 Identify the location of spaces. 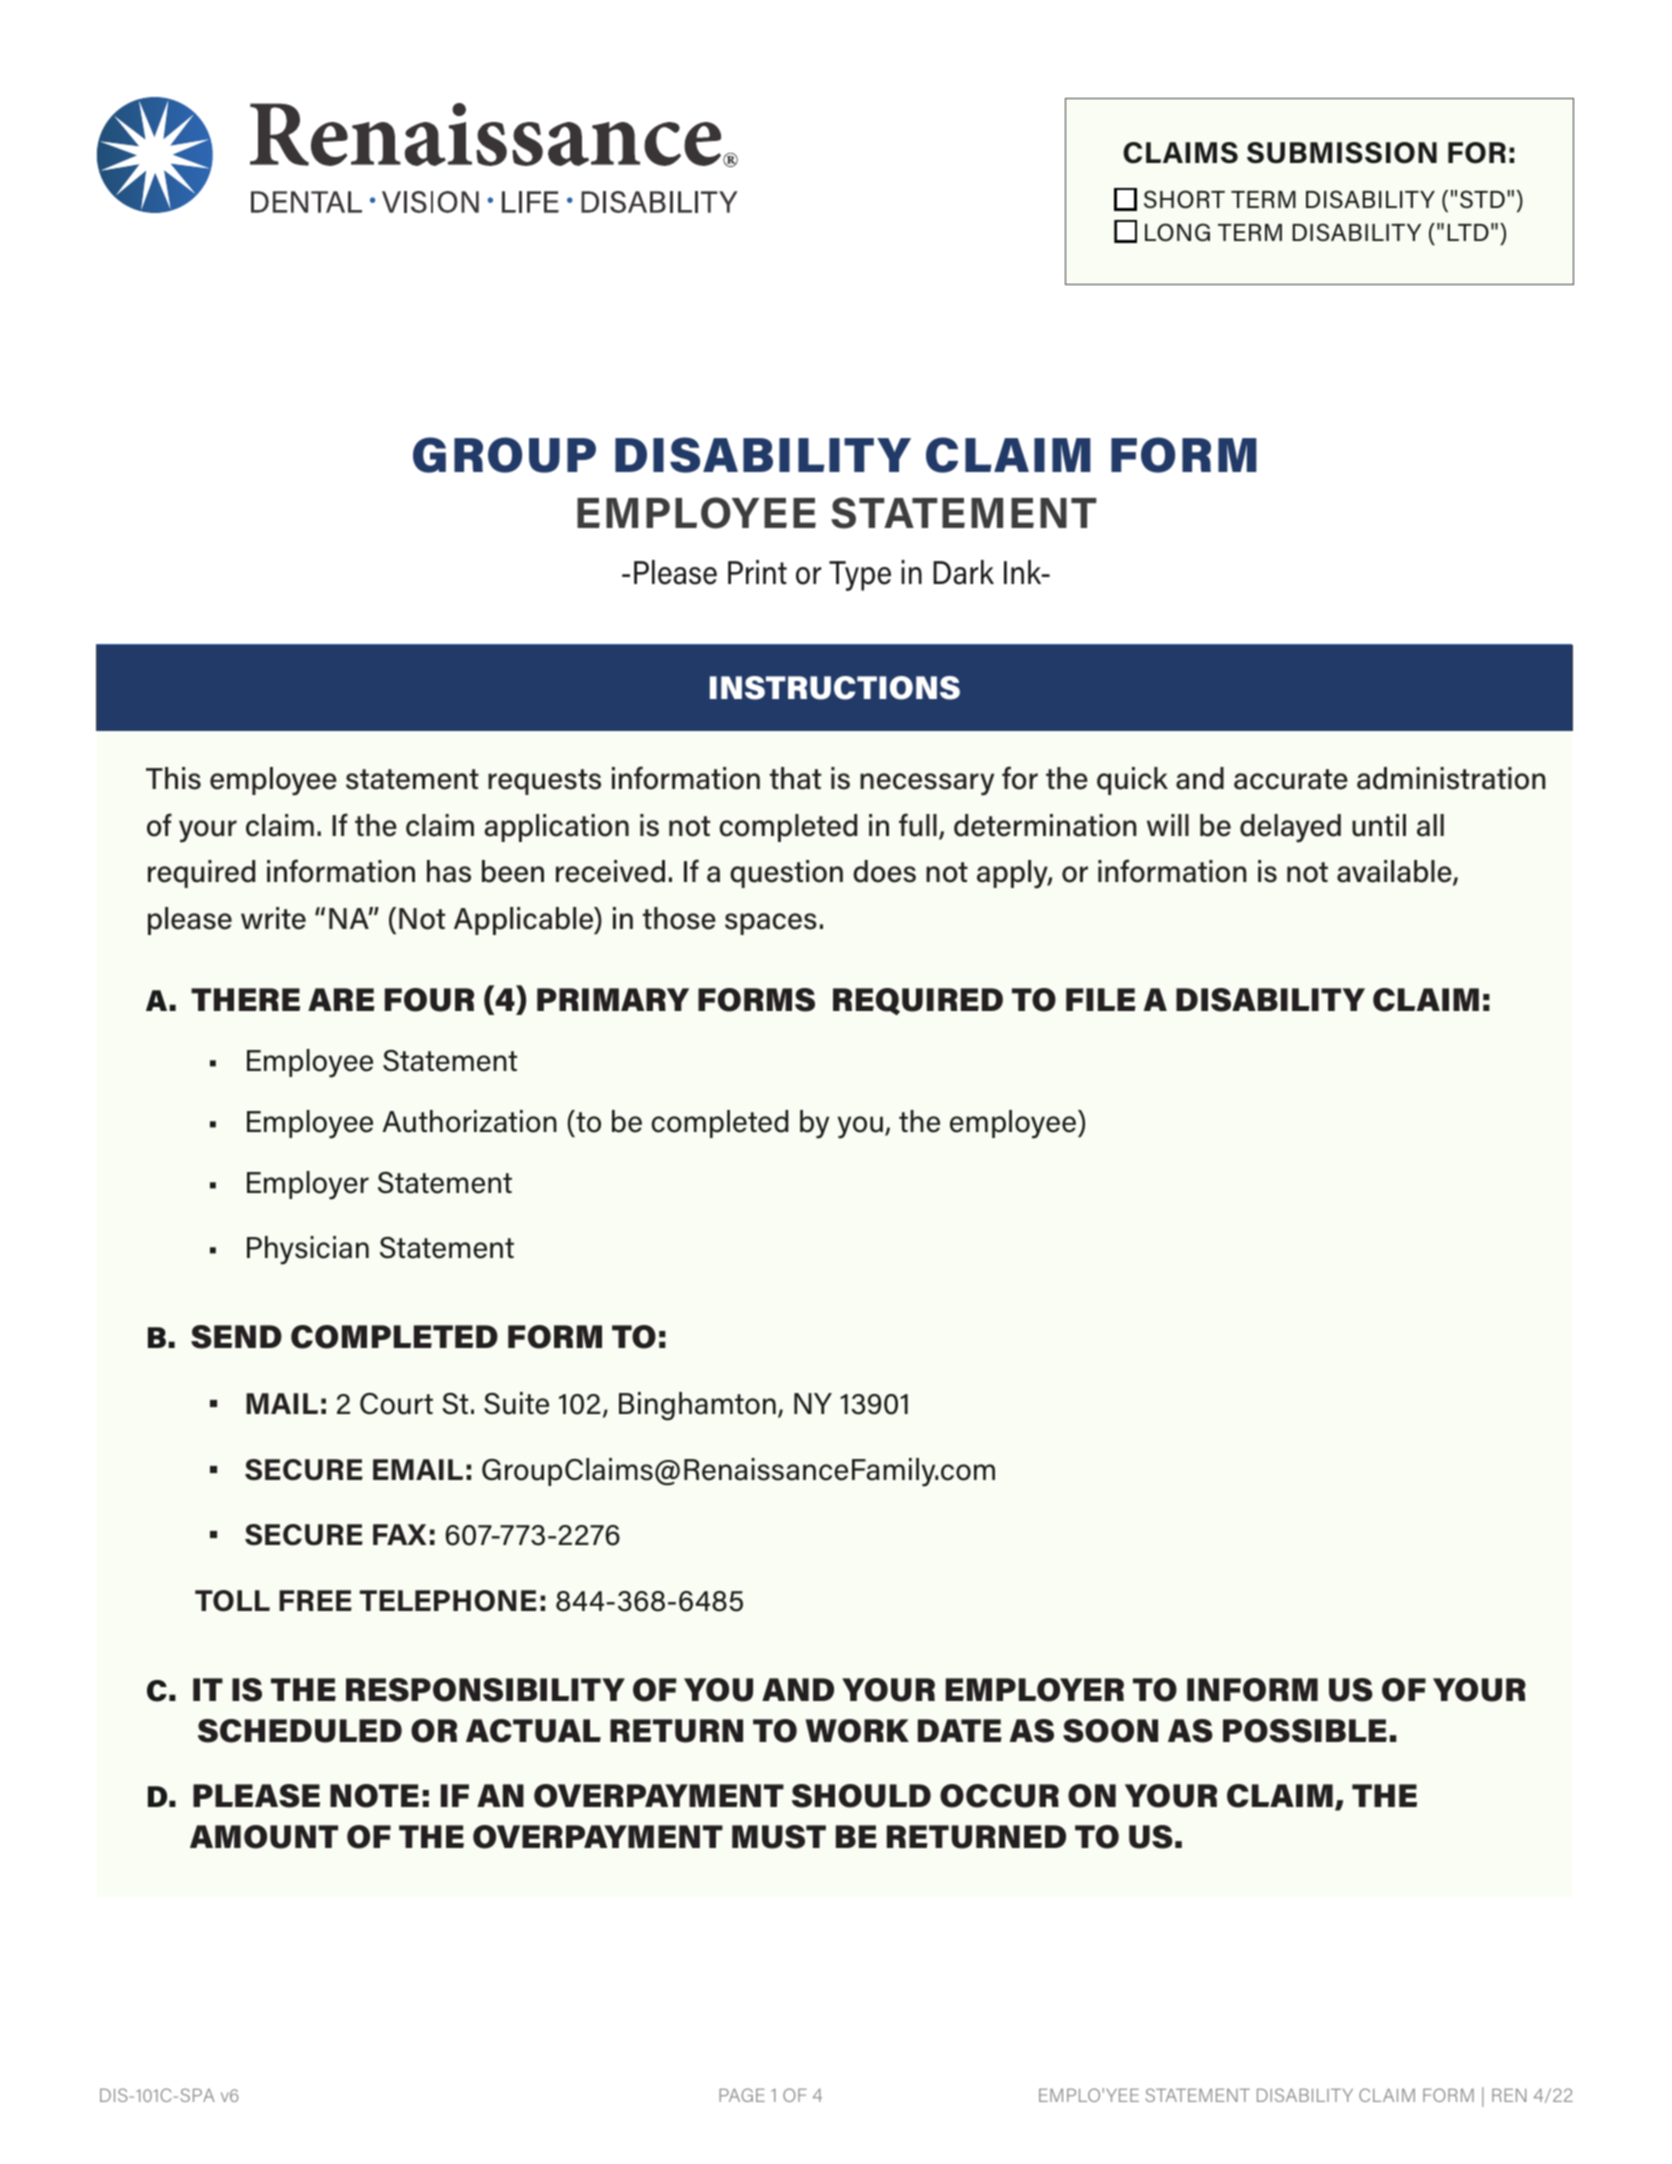
(771, 924).
